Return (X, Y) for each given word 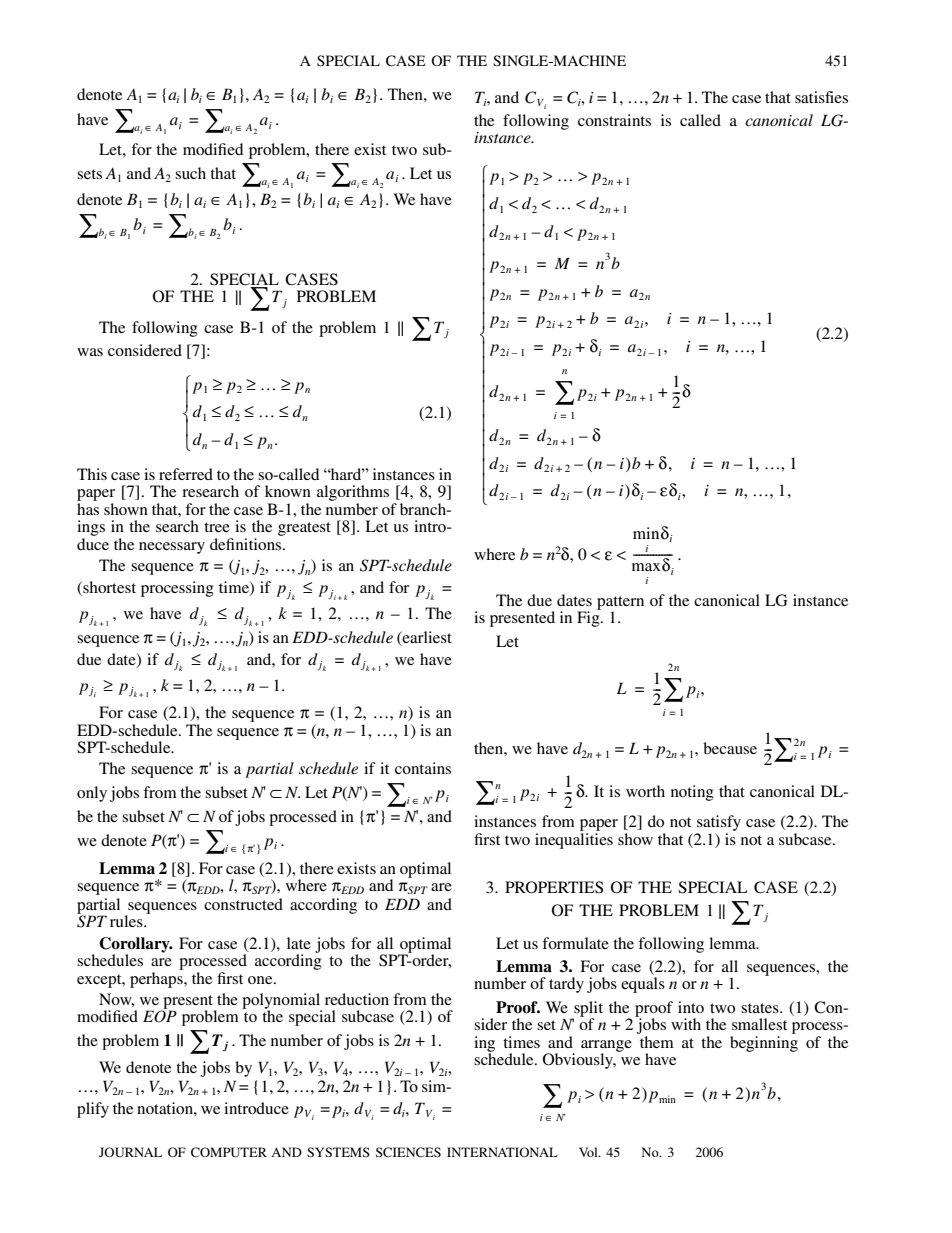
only (92, 794)
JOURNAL (130, 1152)
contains (423, 768)
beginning (764, 1042)
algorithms (353, 494)
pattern (620, 604)
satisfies (821, 97)
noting (692, 793)
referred (186, 474)
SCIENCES (408, 1152)
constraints (614, 120)
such (190, 173)
